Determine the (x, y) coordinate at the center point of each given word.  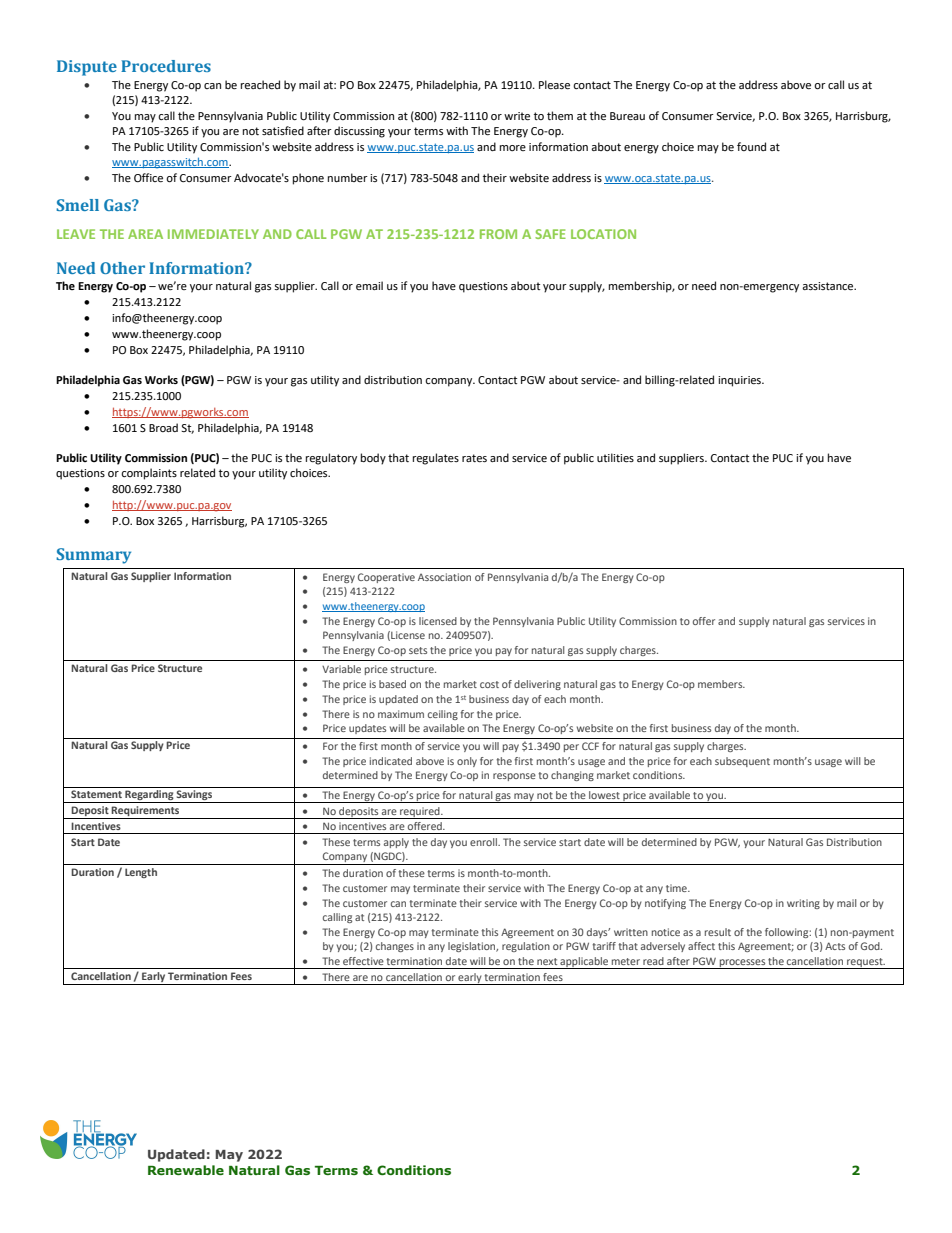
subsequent (742, 762)
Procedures (166, 66)
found (751, 146)
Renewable (186, 1170)
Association (444, 577)
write (517, 116)
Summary (93, 556)
